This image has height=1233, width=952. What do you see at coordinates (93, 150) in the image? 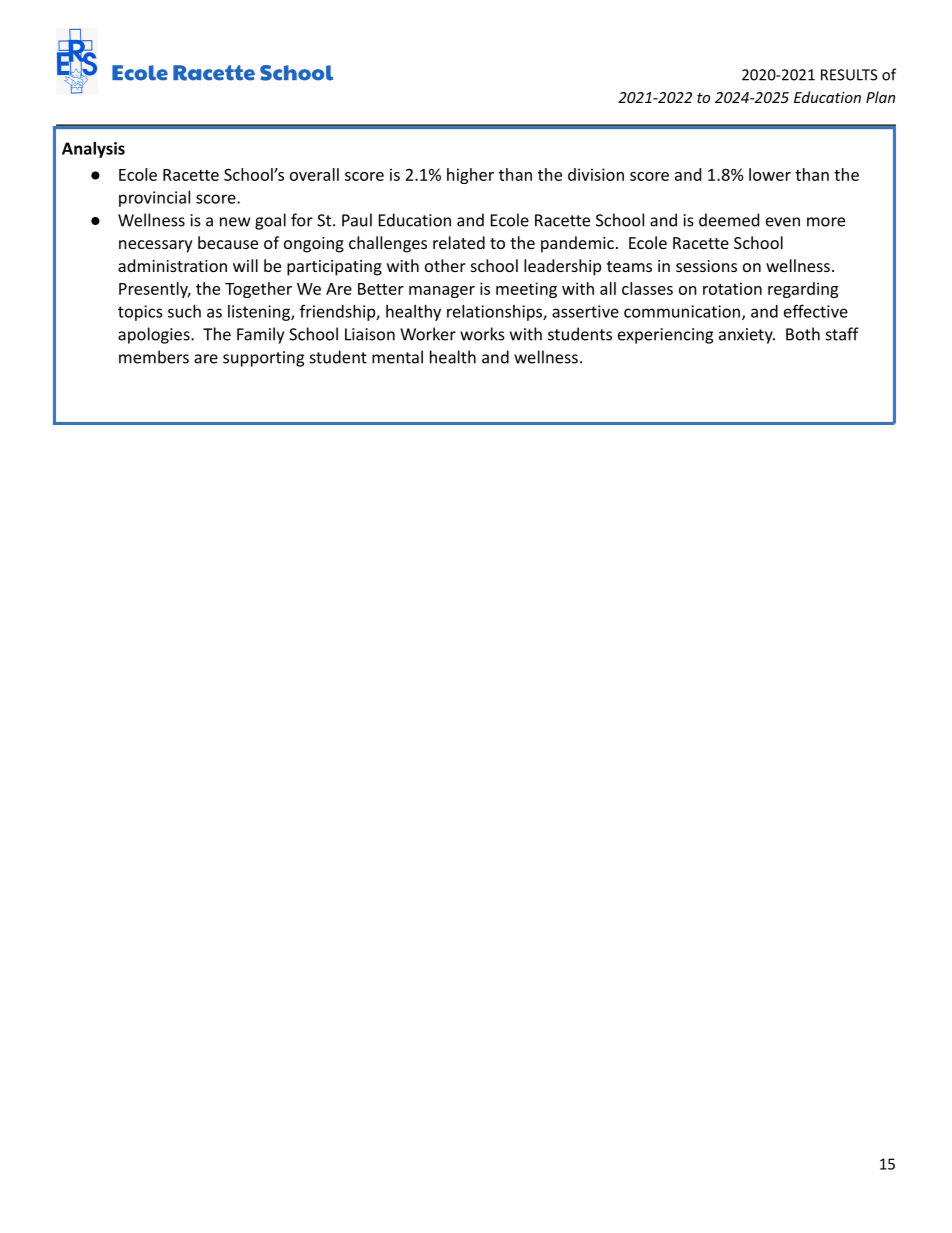
I see `Analysis` at bounding box center [93, 150].
